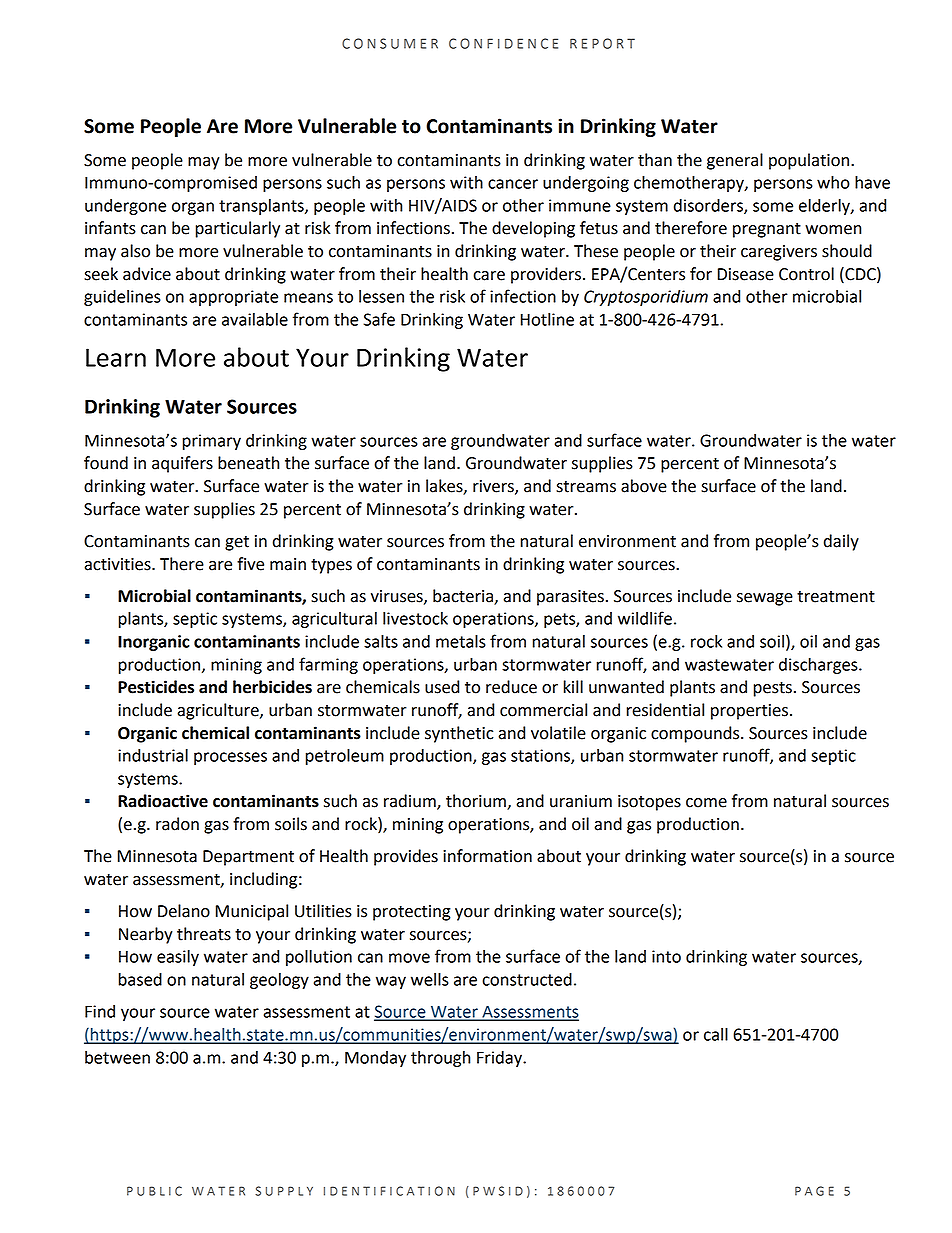 This page has height=1233, width=952. I want to click on undergone, so click(125, 207).
